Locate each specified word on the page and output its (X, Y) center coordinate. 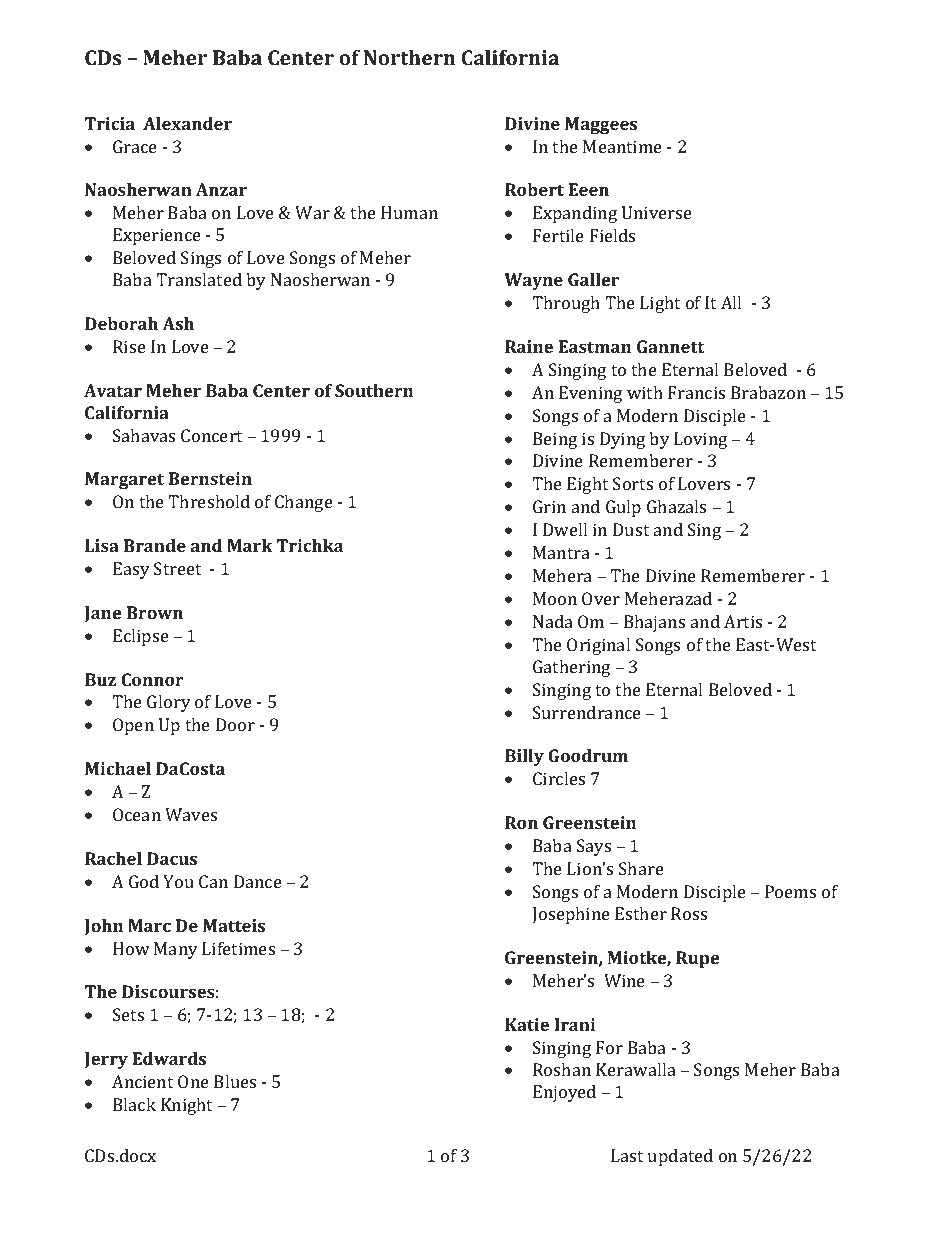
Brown (155, 612)
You (178, 881)
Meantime (622, 146)
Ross (689, 913)
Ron (521, 822)
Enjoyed (564, 1093)
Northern (409, 57)
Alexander (187, 123)
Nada (553, 621)
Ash (178, 323)
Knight (186, 1106)
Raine (529, 346)
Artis (743, 621)
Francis (696, 392)
